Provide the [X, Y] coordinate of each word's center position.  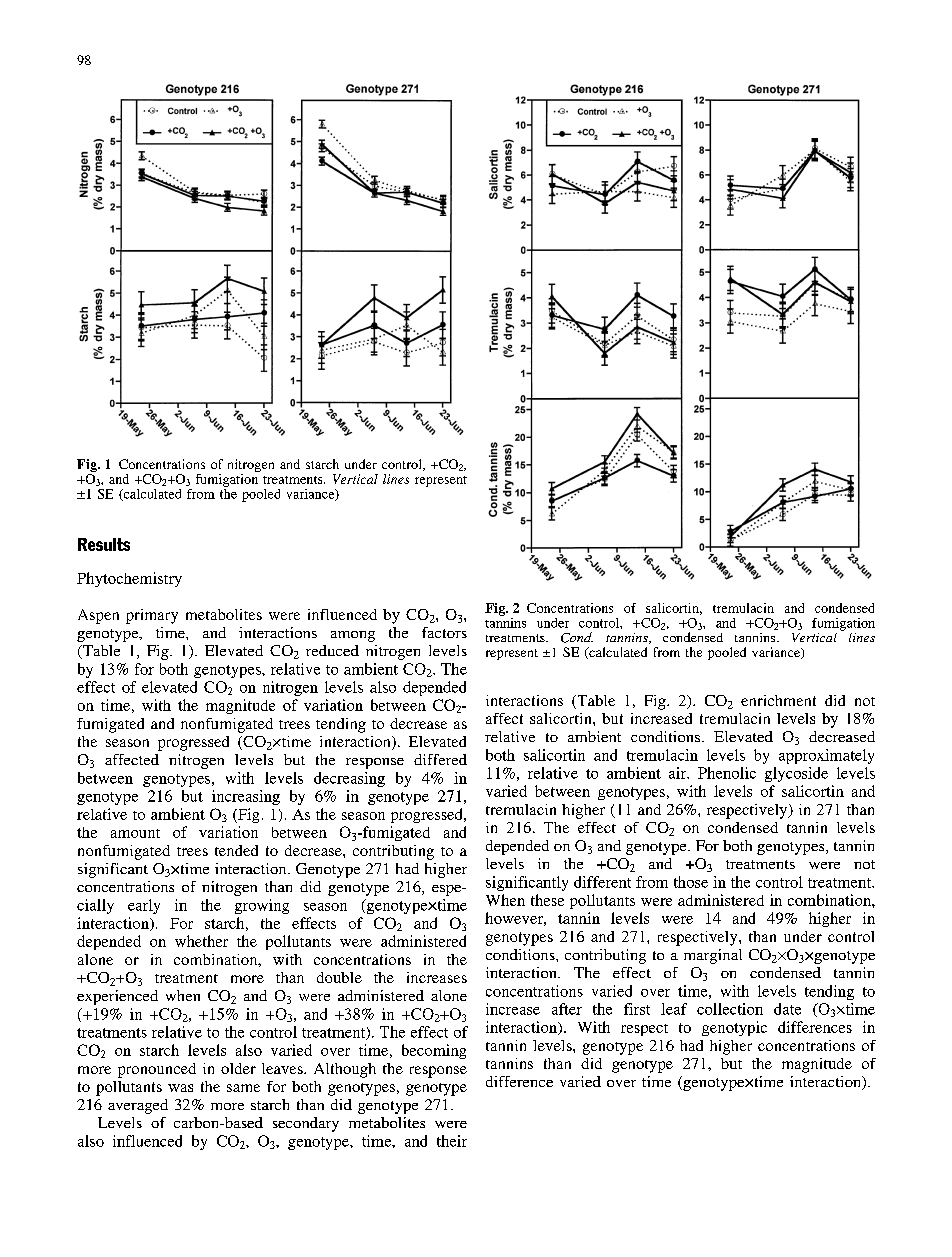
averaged [138, 1106]
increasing [246, 797]
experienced [117, 997]
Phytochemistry [129, 579]
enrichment [778, 700]
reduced [332, 650]
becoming [434, 1051]
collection [730, 1009]
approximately [826, 756]
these [547, 900]
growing [262, 906]
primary [152, 616]
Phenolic [727, 773]
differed [440, 759]
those [691, 882]
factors [444, 632]
